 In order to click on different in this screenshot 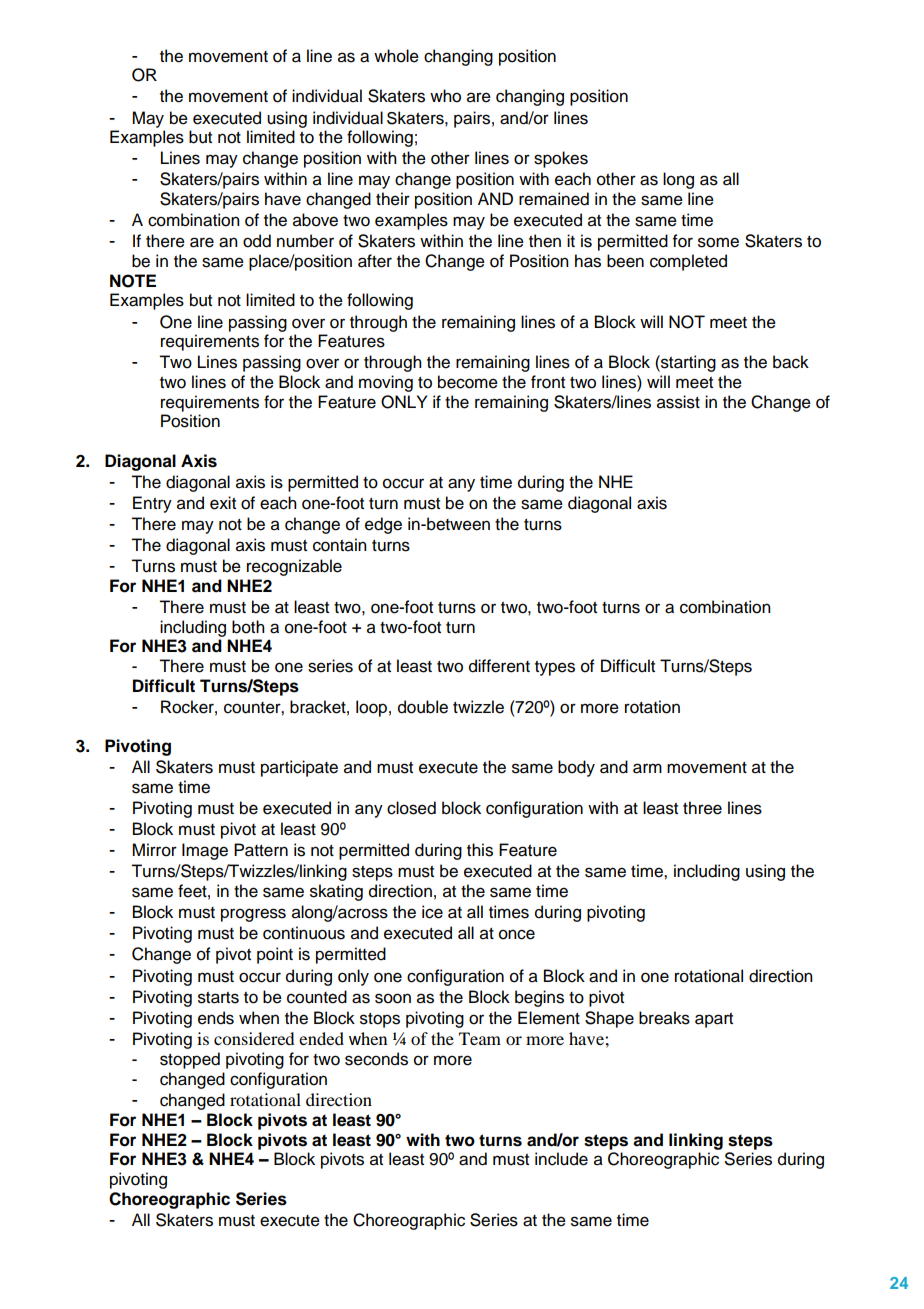, I will do `click(499, 666)`.
